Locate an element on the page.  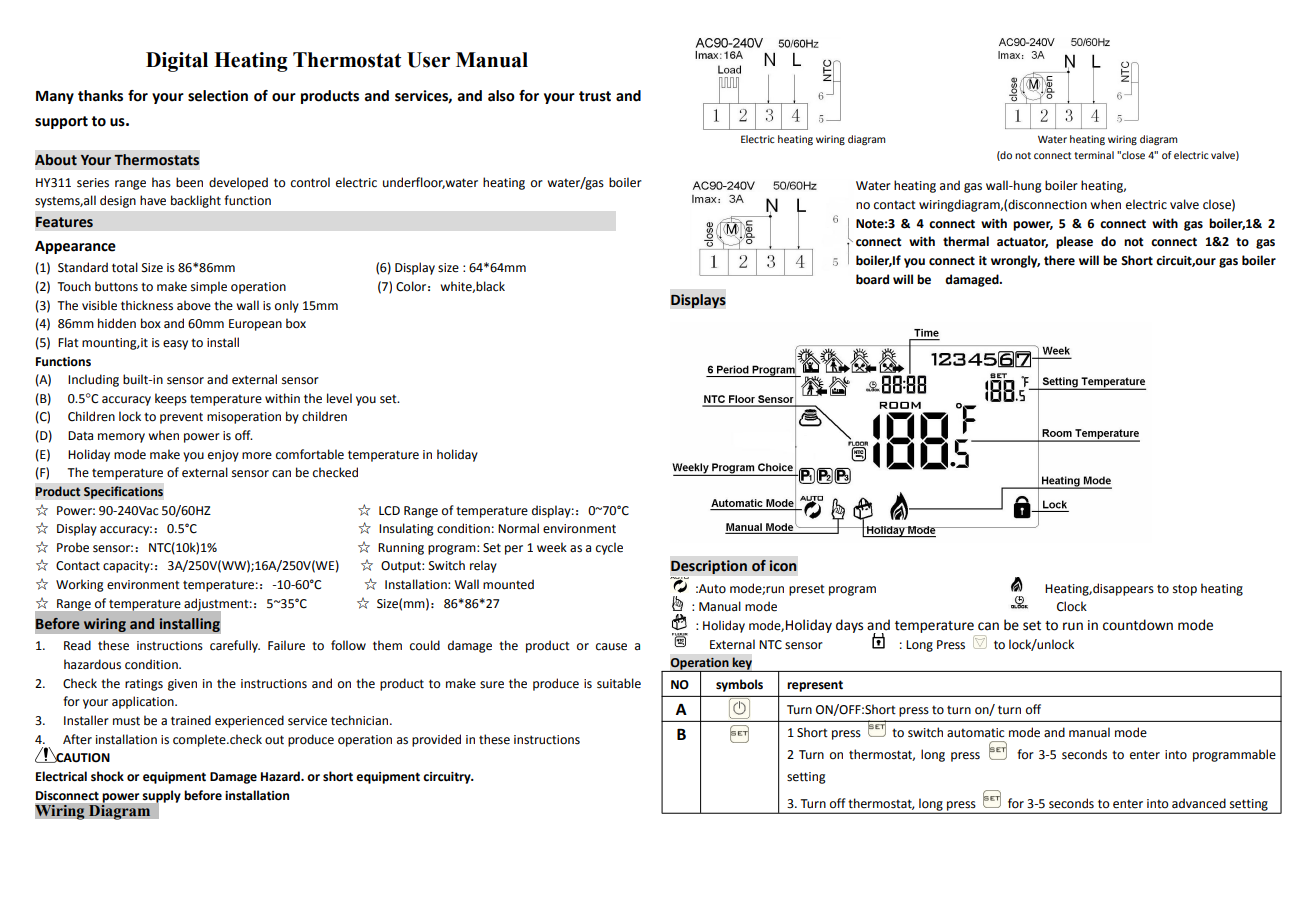
icon is located at coordinates (782, 566).
